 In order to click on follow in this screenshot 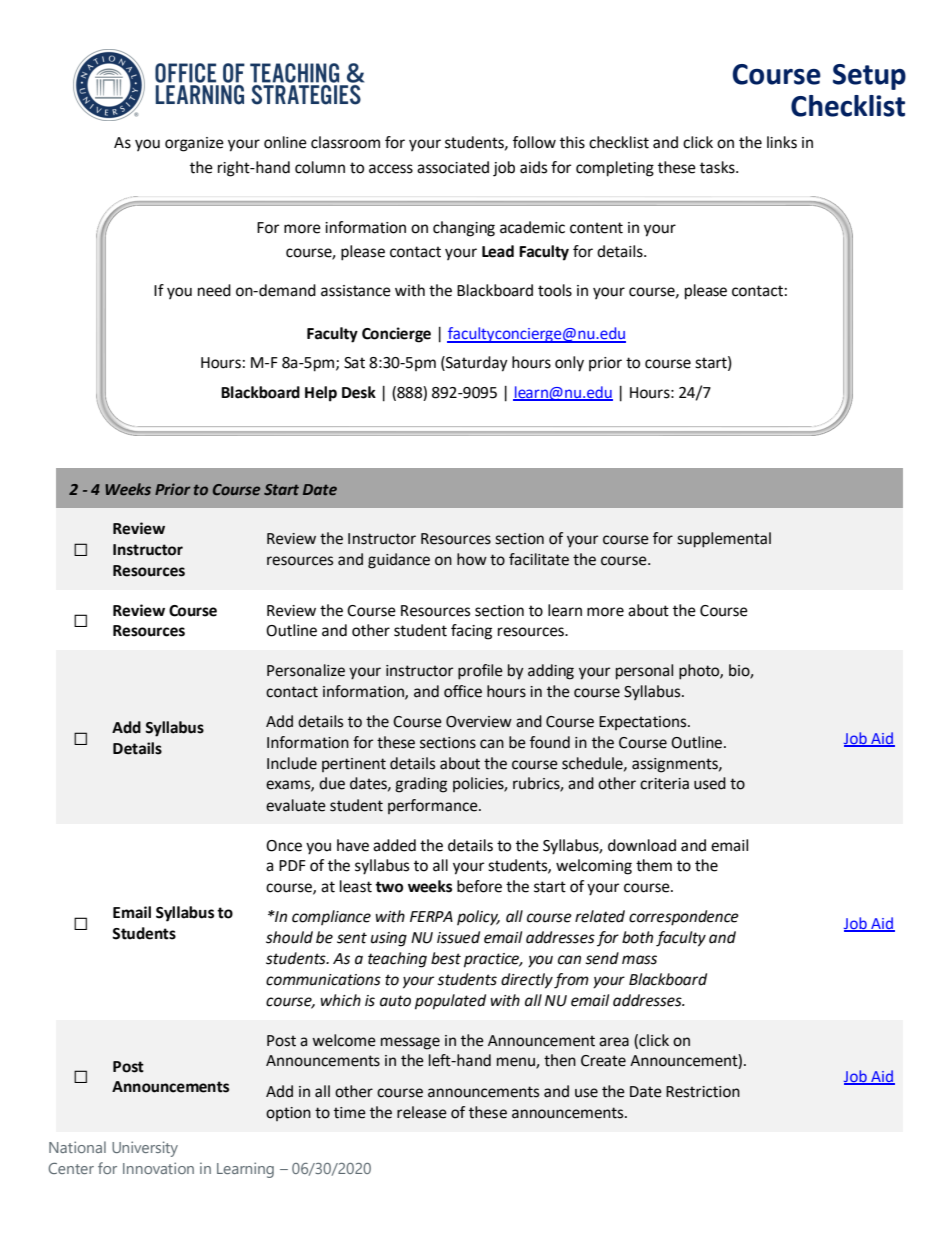, I will do `click(534, 142)`.
